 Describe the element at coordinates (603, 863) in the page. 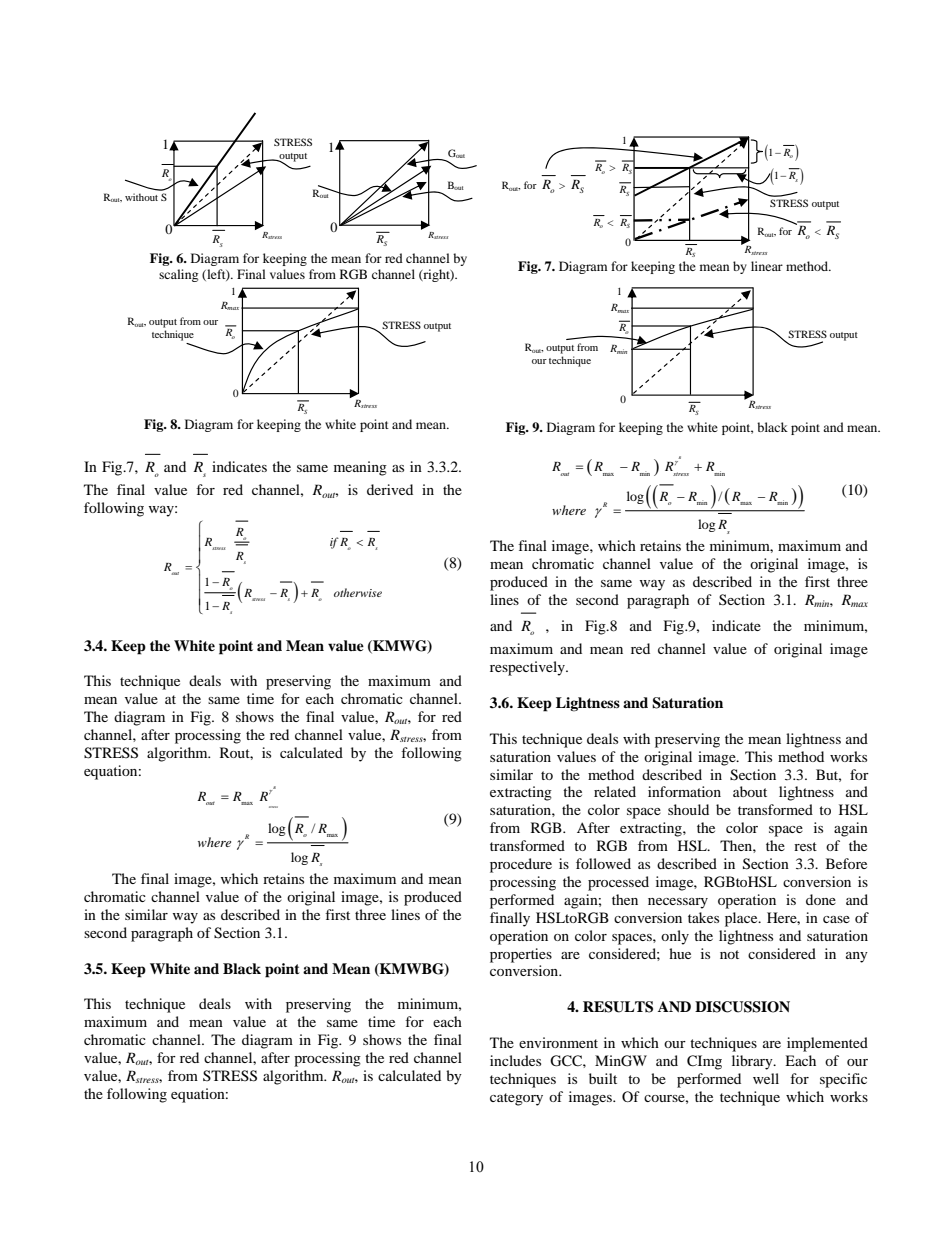

I see `followed` at that location.
